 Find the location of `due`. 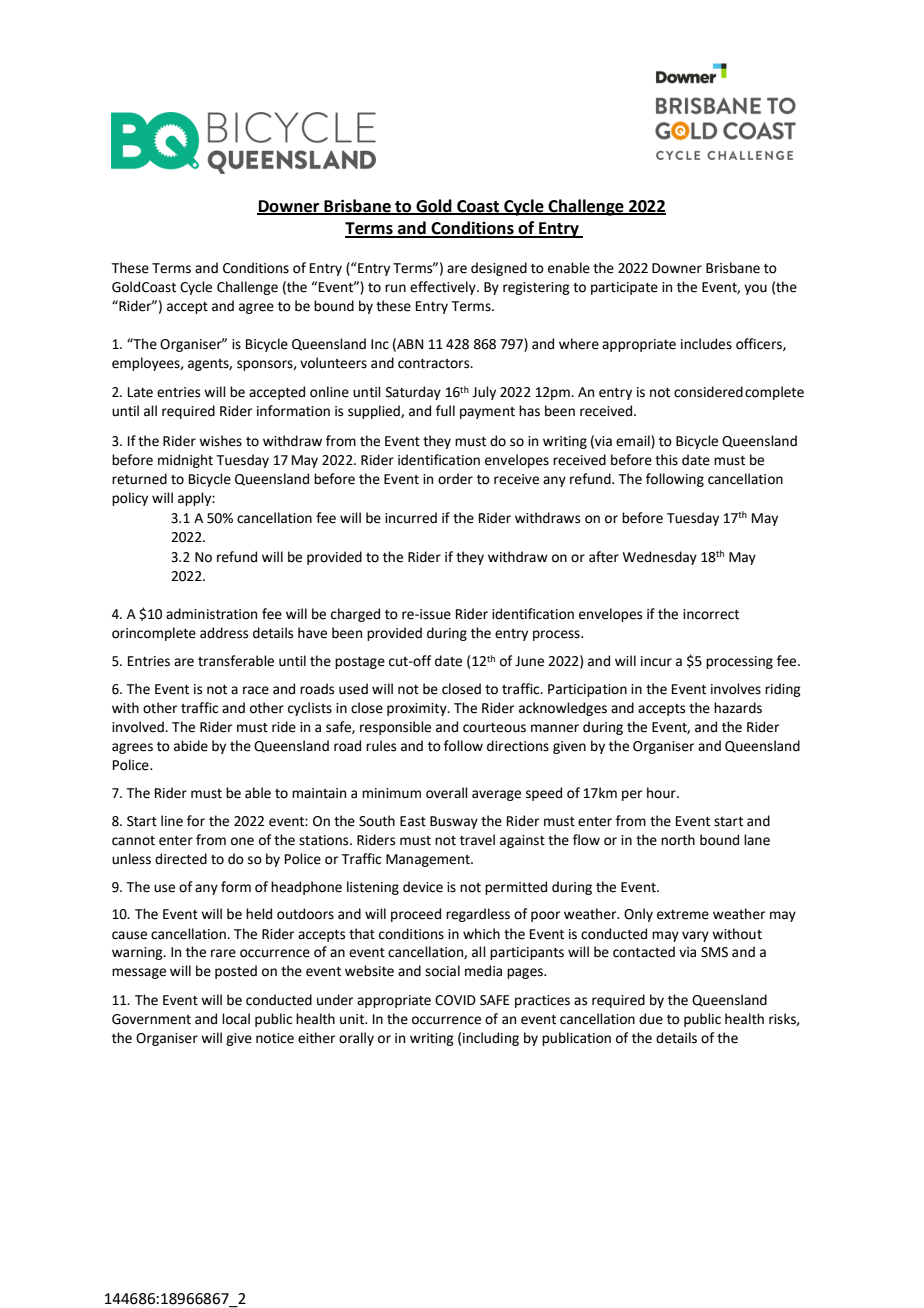

due is located at coordinates (651, 1019).
